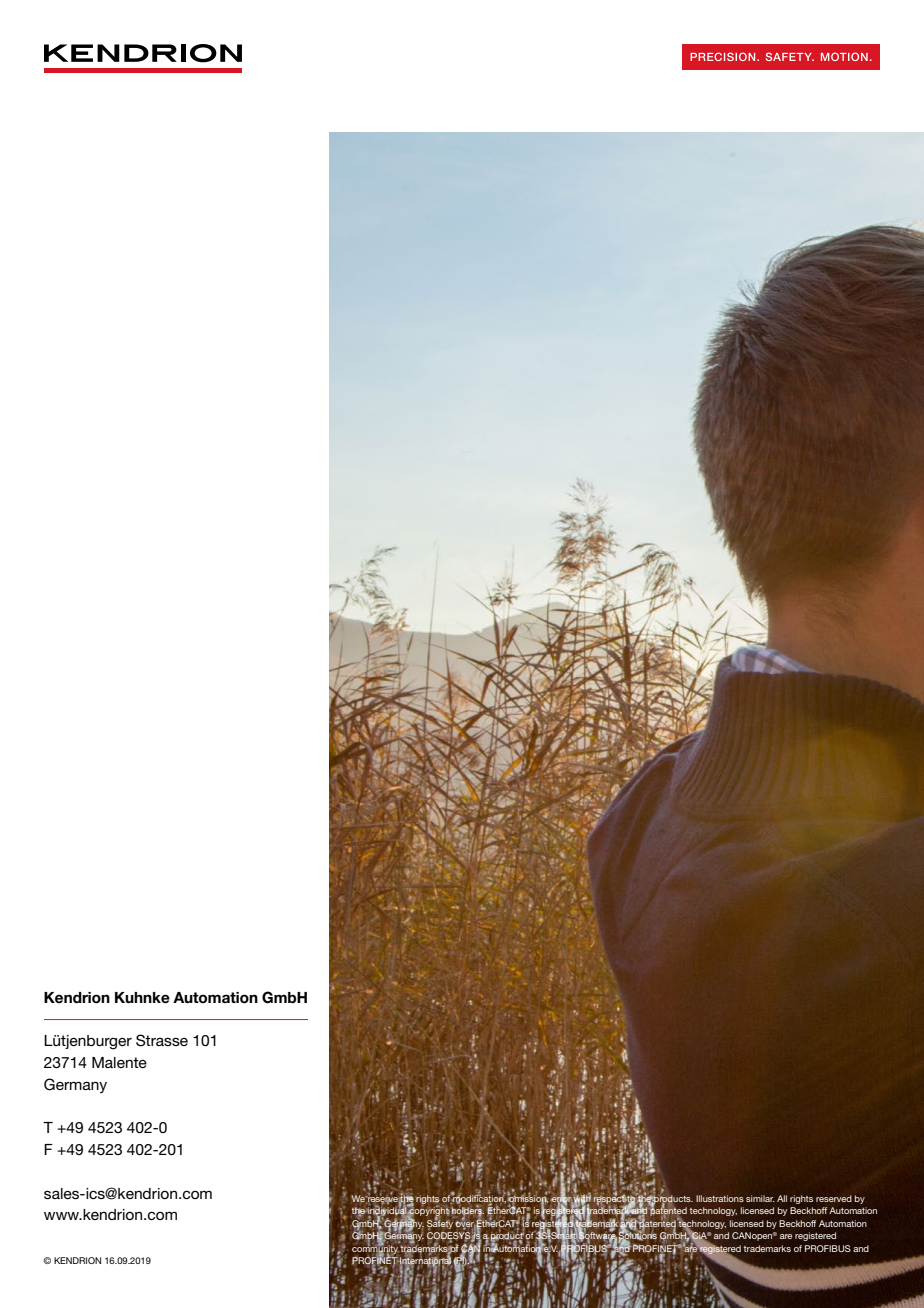  What do you see at coordinates (760, 1198) in the image?
I see `similar` at bounding box center [760, 1198].
